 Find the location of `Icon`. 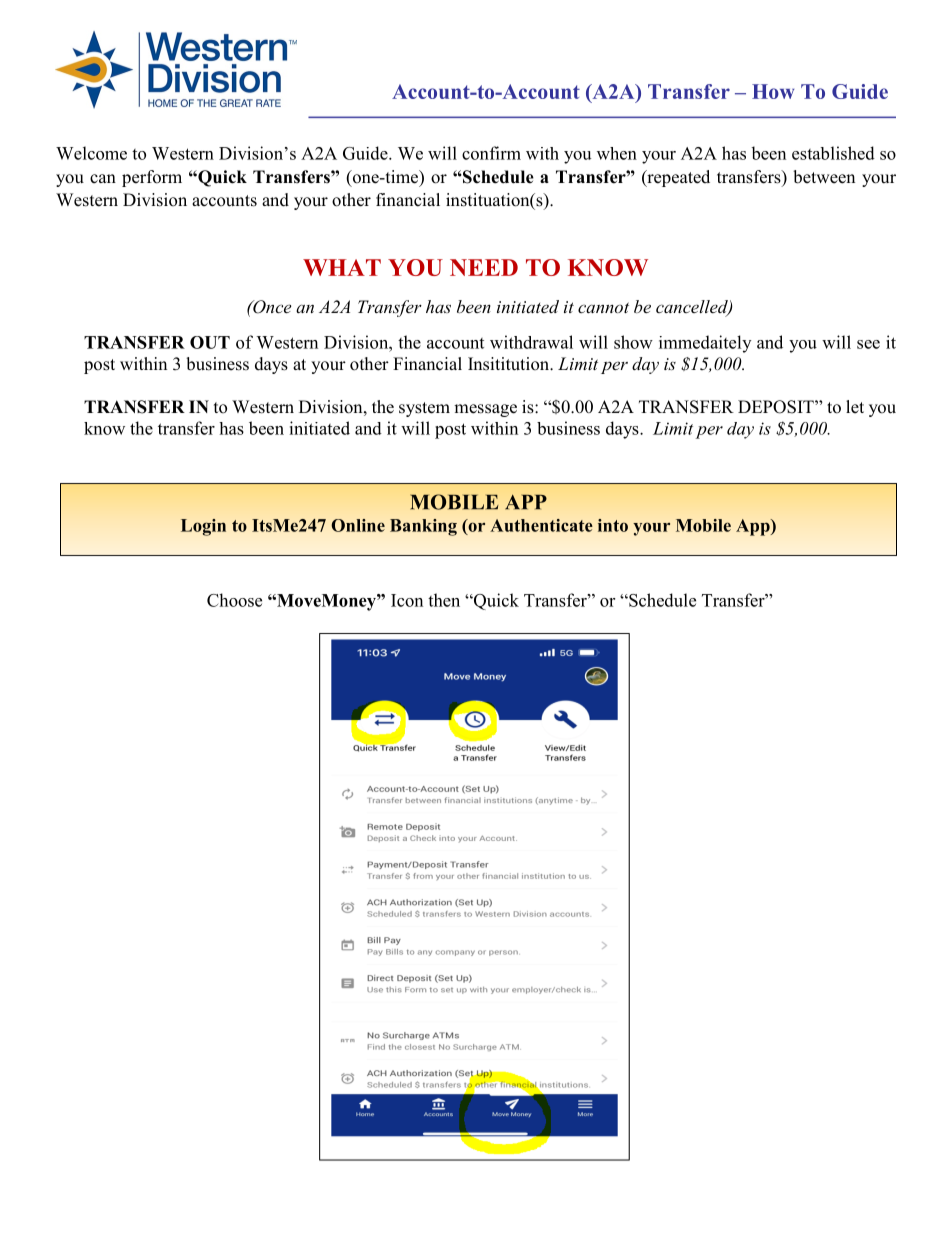

Icon is located at coordinates (407, 600).
